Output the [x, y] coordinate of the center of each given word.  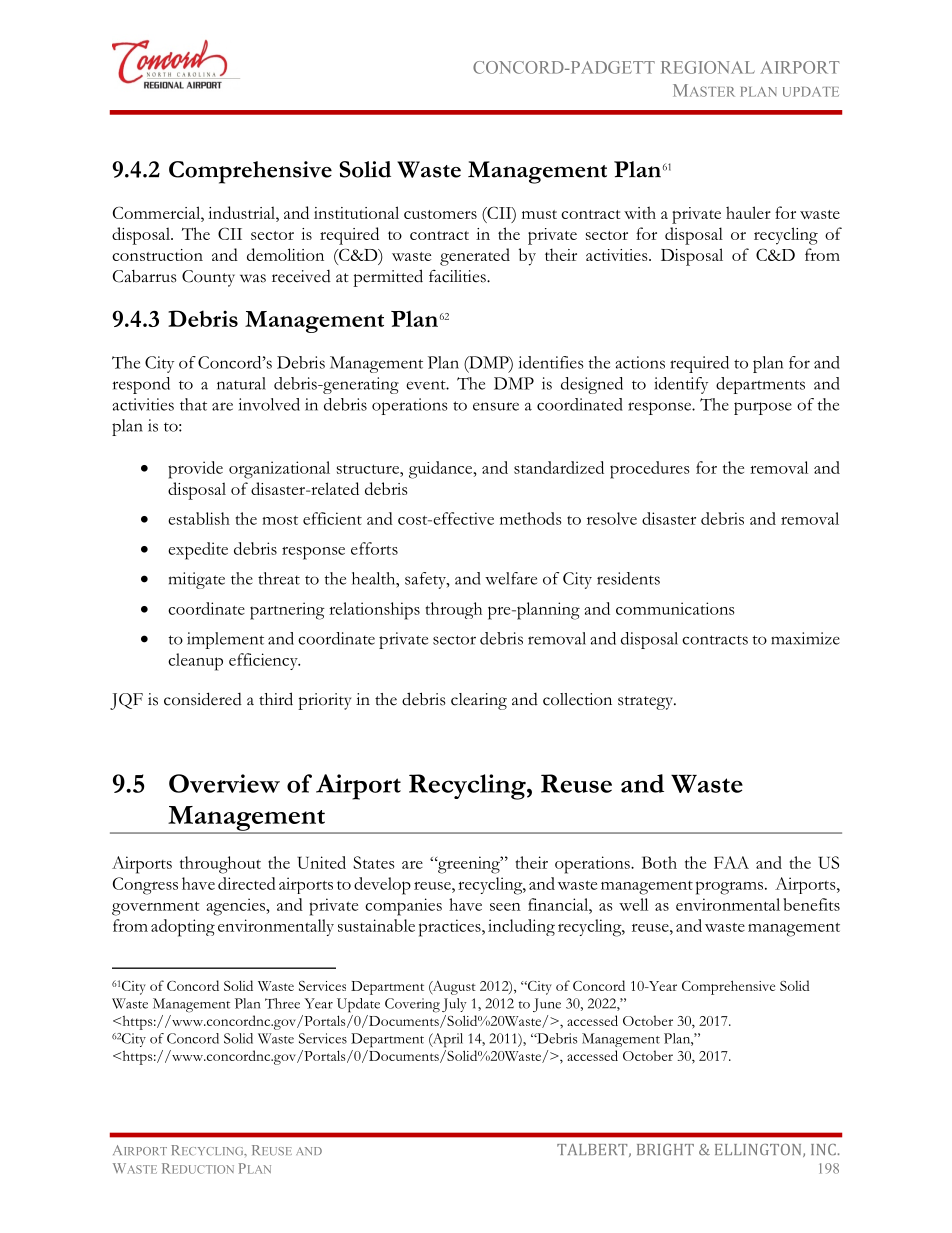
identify [681, 385]
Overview [224, 783]
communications [675, 608]
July [454, 1005]
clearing [479, 701]
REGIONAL [708, 67]
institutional [356, 212]
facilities [458, 276]
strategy [646, 703]
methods [531, 518]
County [208, 278]
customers [440, 214]
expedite [198, 551]
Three [282, 1003]
